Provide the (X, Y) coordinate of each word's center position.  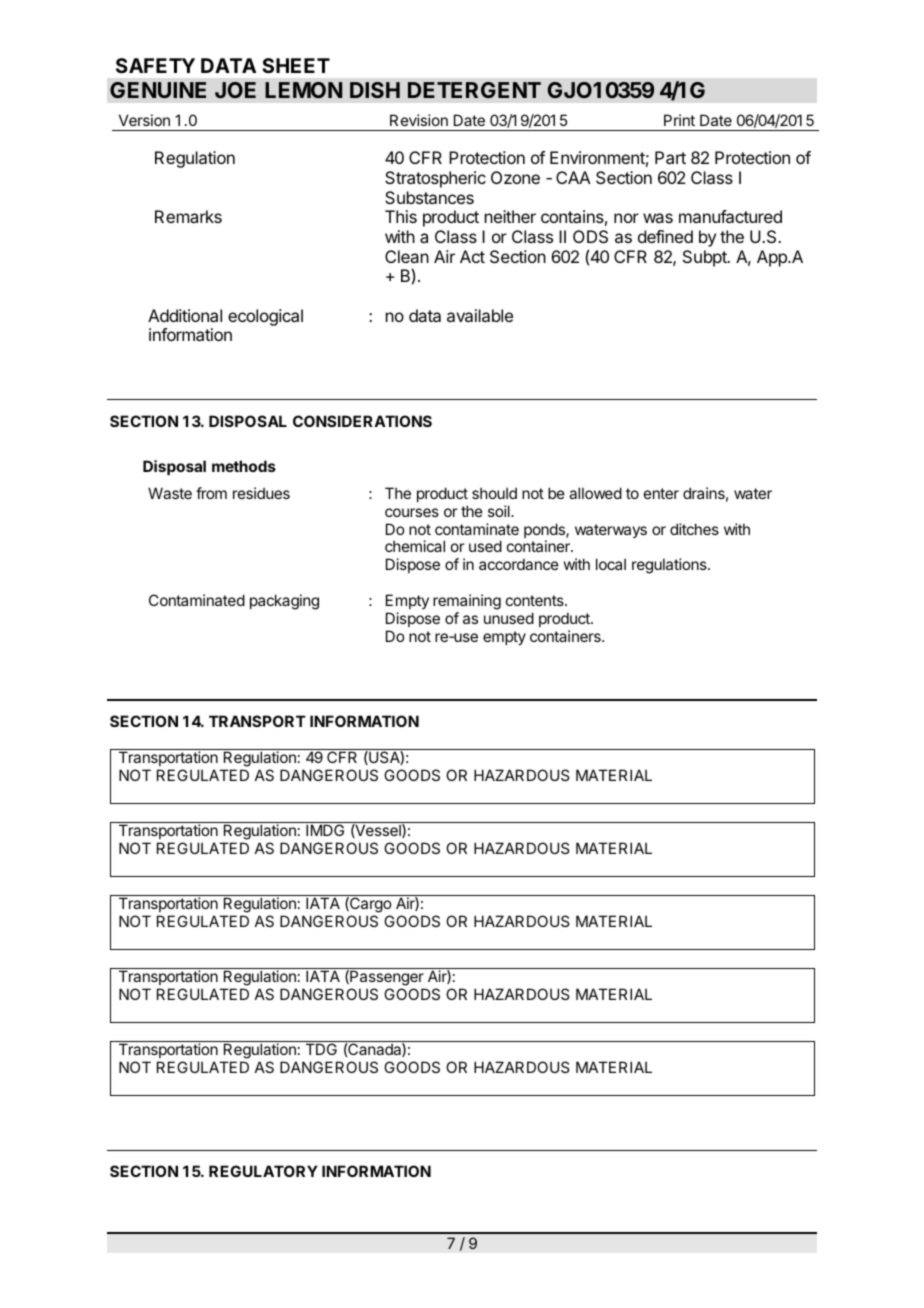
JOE (235, 90)
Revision (419, 120)
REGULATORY (263, 1171)
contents (536, 600)
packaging (284, 602)
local (611, 564)
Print (679, 120)
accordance (519, 564)
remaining (467, 602)
